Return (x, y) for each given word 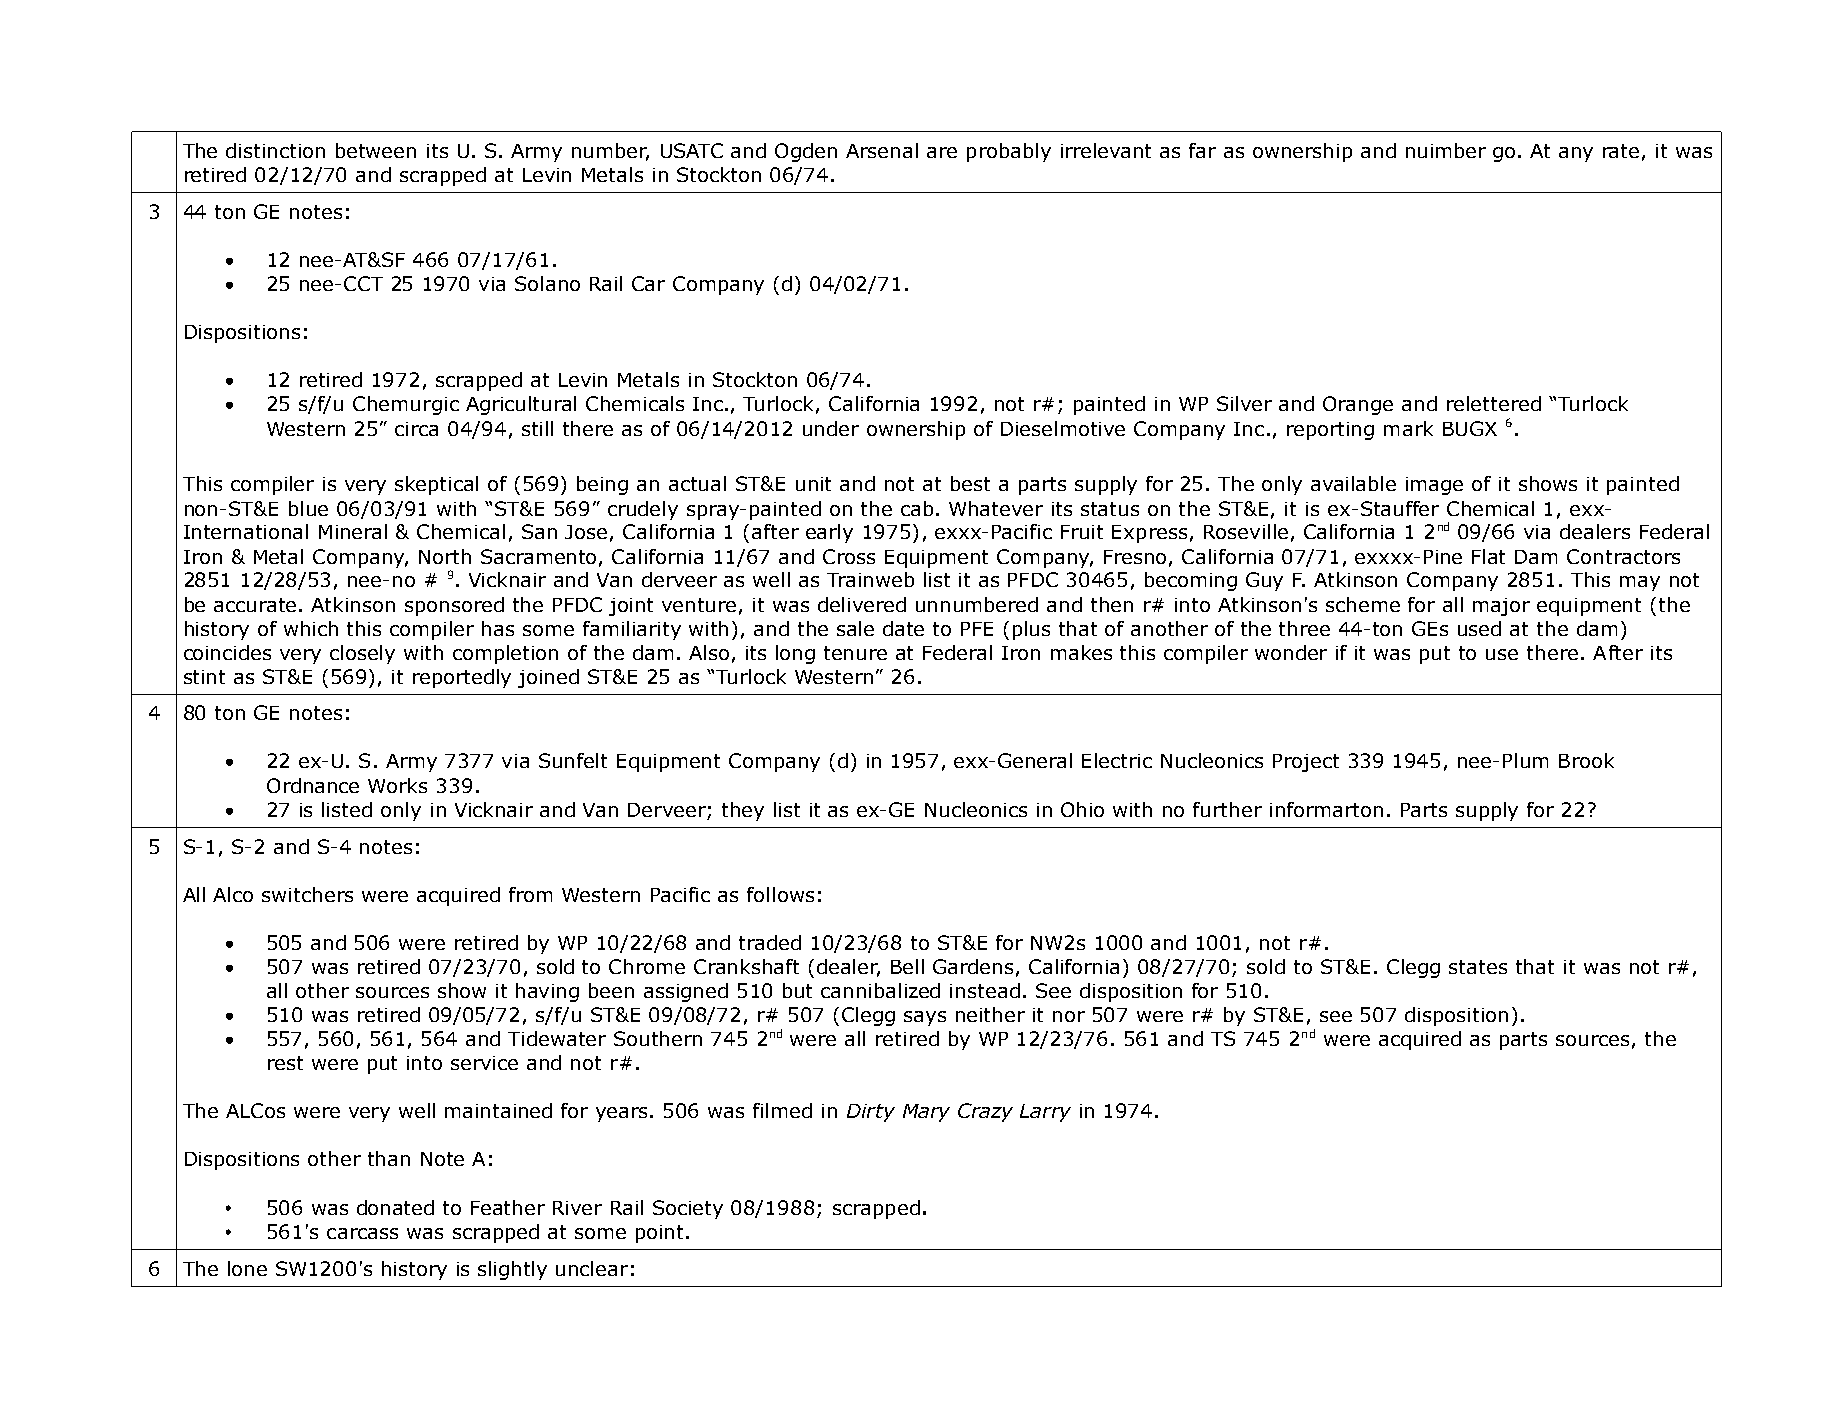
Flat (1488, 556)
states (1478, 967)
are (942, 152)
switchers (307, 894)
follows (780, 894)
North (445, 556)
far (1202, 150)
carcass (362, 1233)
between (376, 150)
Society (688, 1209)
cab (917, 508)
